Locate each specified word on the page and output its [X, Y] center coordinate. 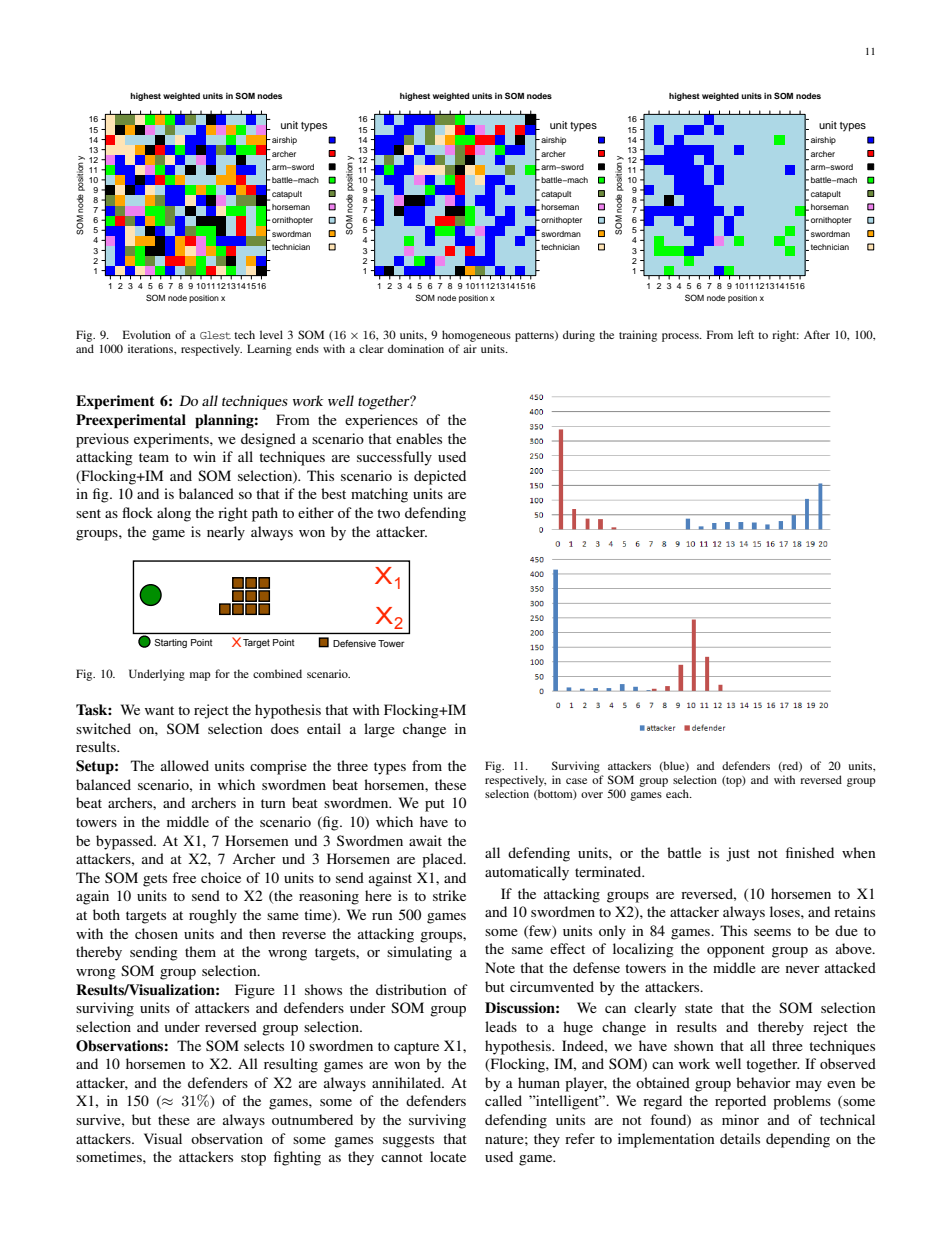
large [379, 730]
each [678, 793]
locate [448, 1156]
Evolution [147, 334]
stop [253, 1159]
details [740, 1138]
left [746, 334]
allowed [185, 765]
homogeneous [476, 336]
